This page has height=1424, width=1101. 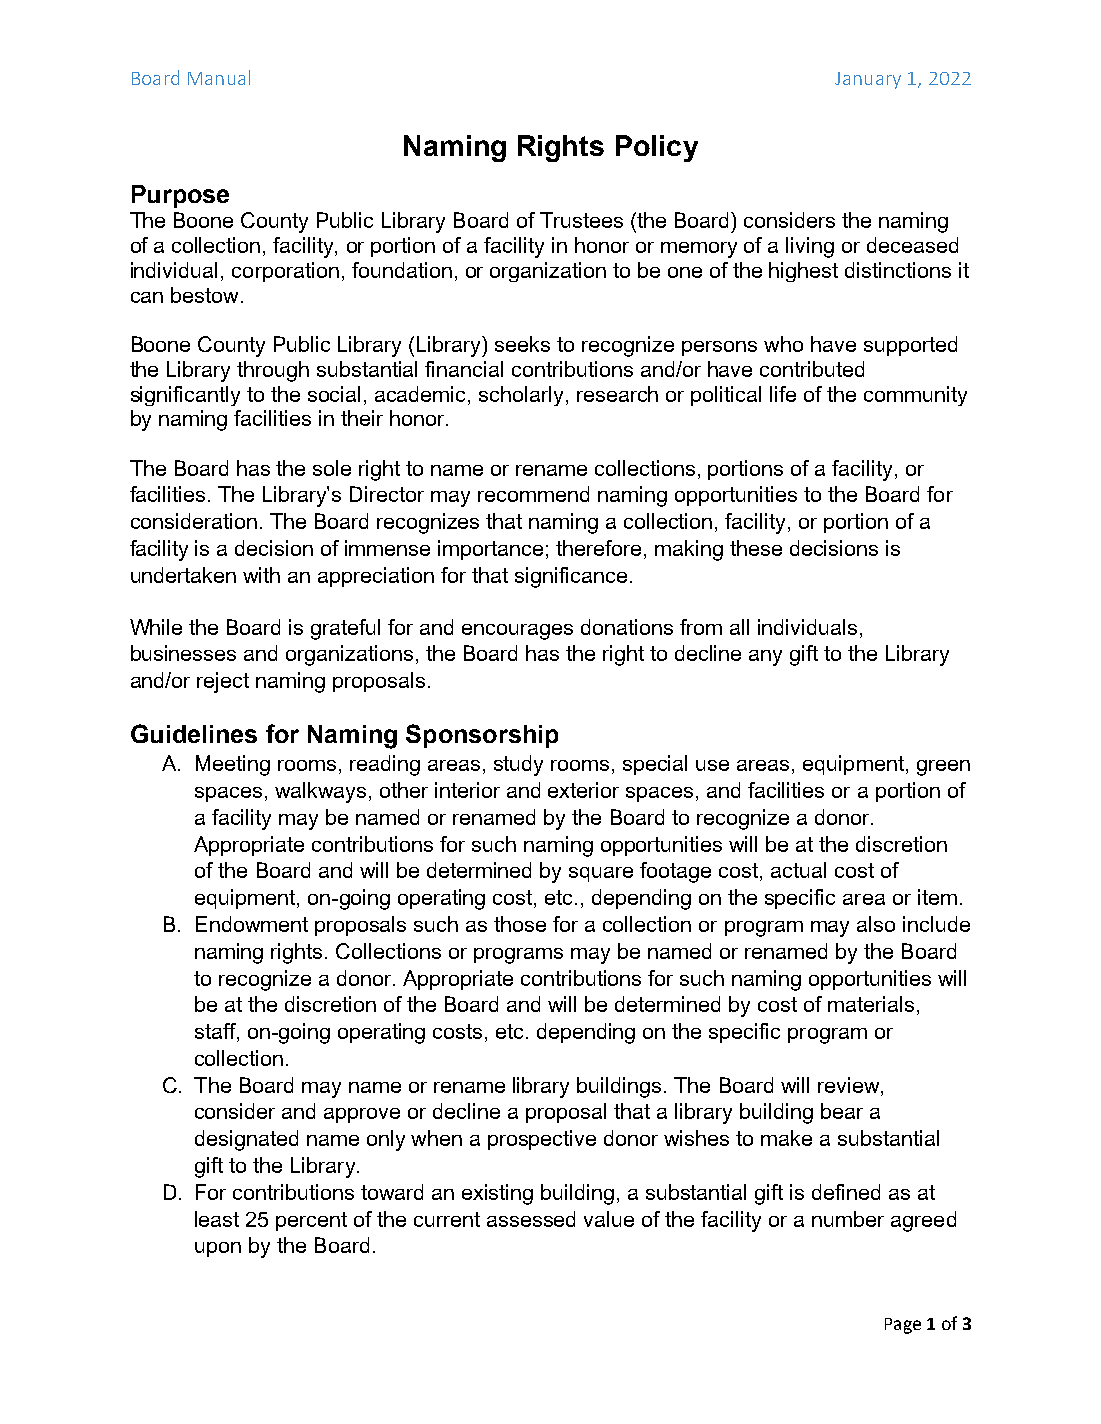 I want to click on recommend, so click(x=533, y=494).
